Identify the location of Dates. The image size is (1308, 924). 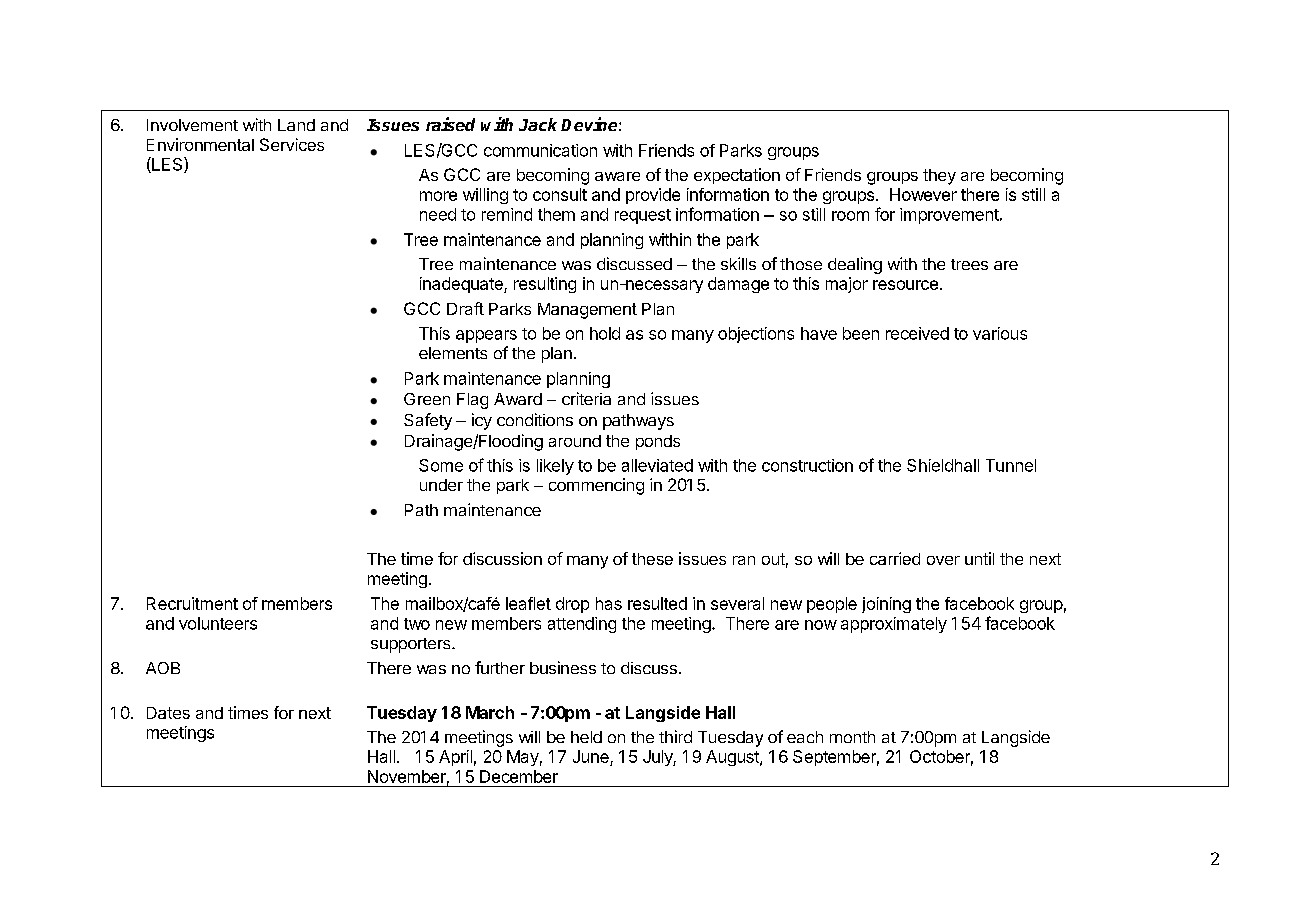
(168, 713).
